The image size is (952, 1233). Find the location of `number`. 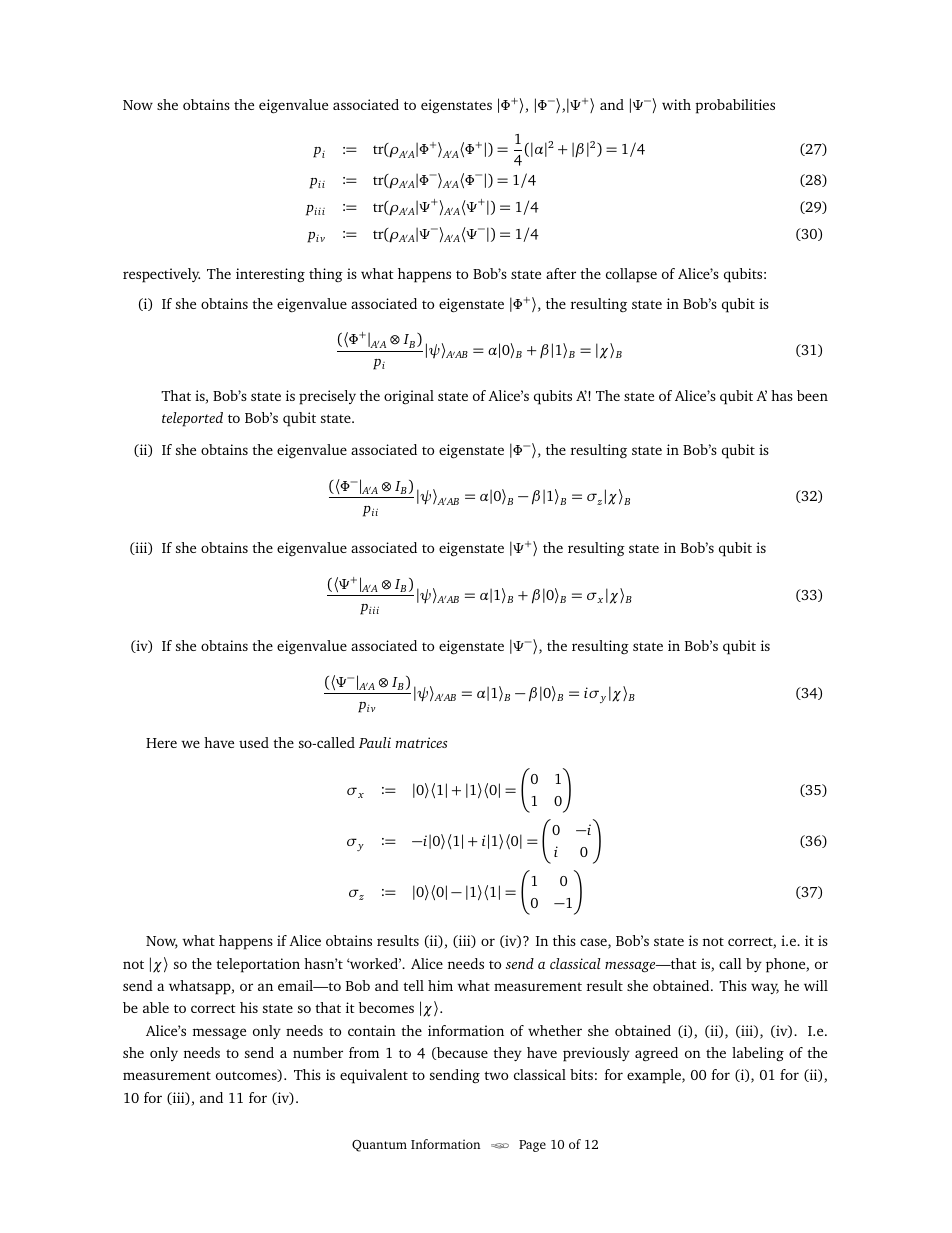

number is located at coordinates (318, 1052).
